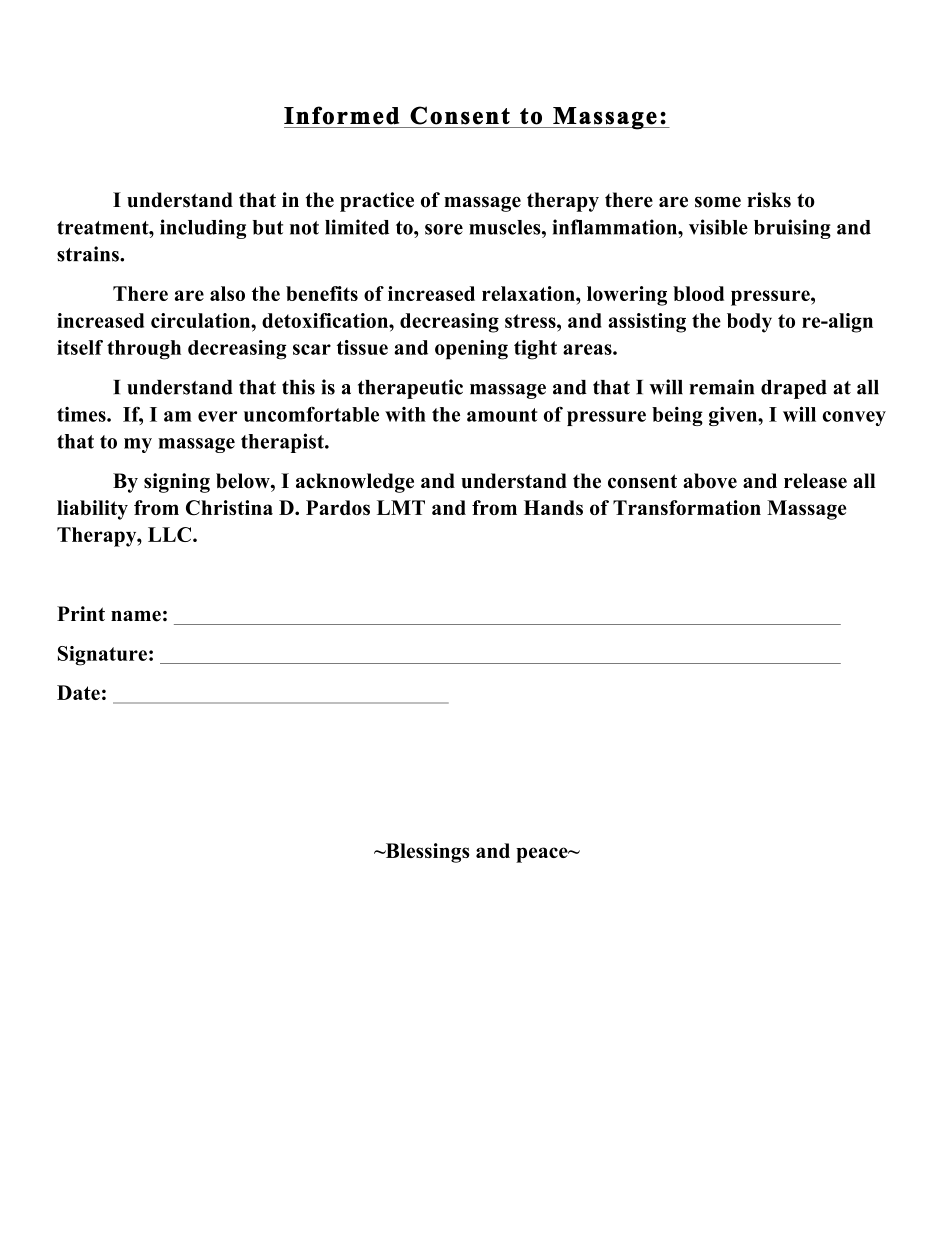  Describe the element at coordinates (710, 481) in the screenshot. I see `above` at that location.
